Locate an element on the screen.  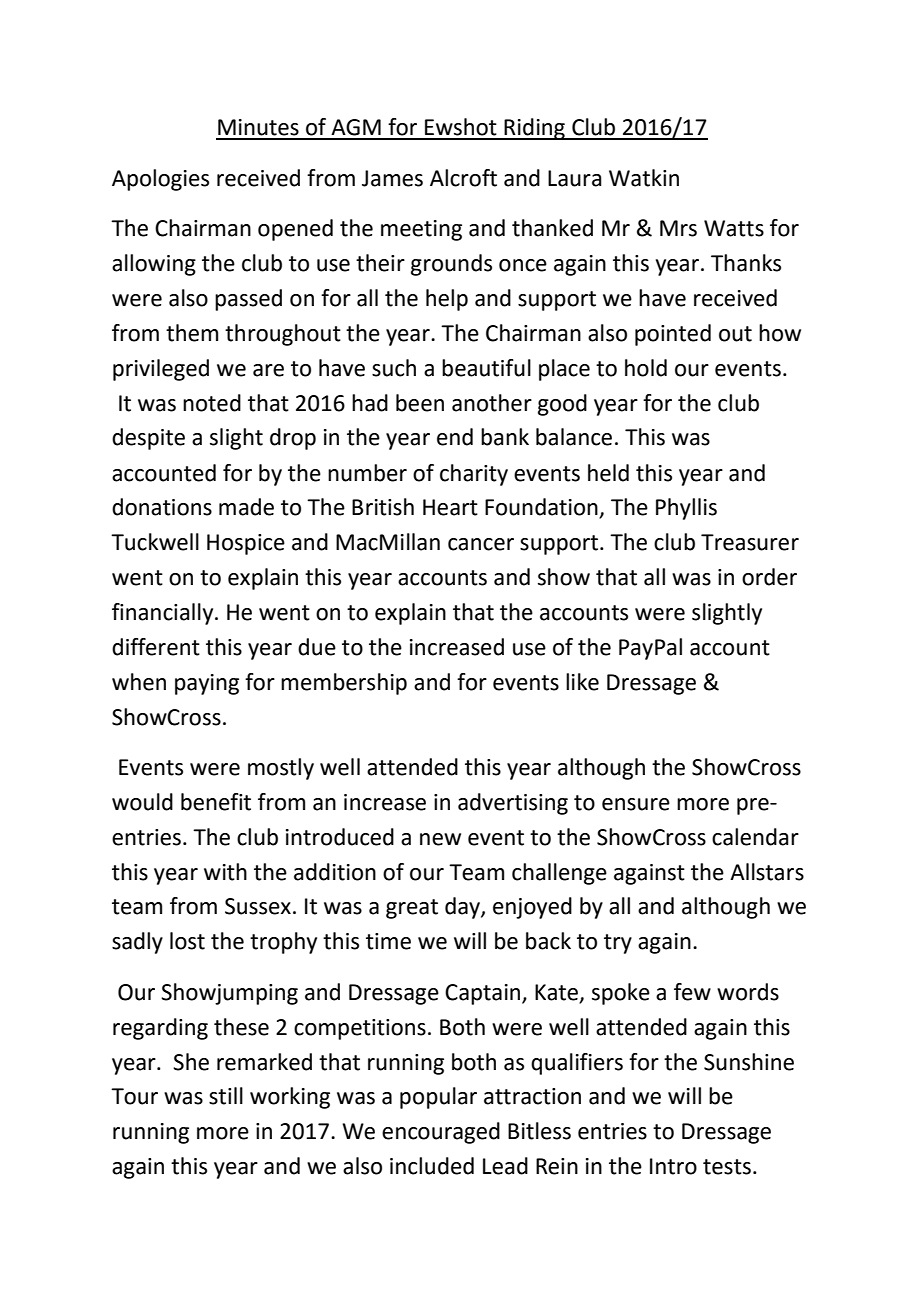
Phyllis is located at coordinates (686, 509).
